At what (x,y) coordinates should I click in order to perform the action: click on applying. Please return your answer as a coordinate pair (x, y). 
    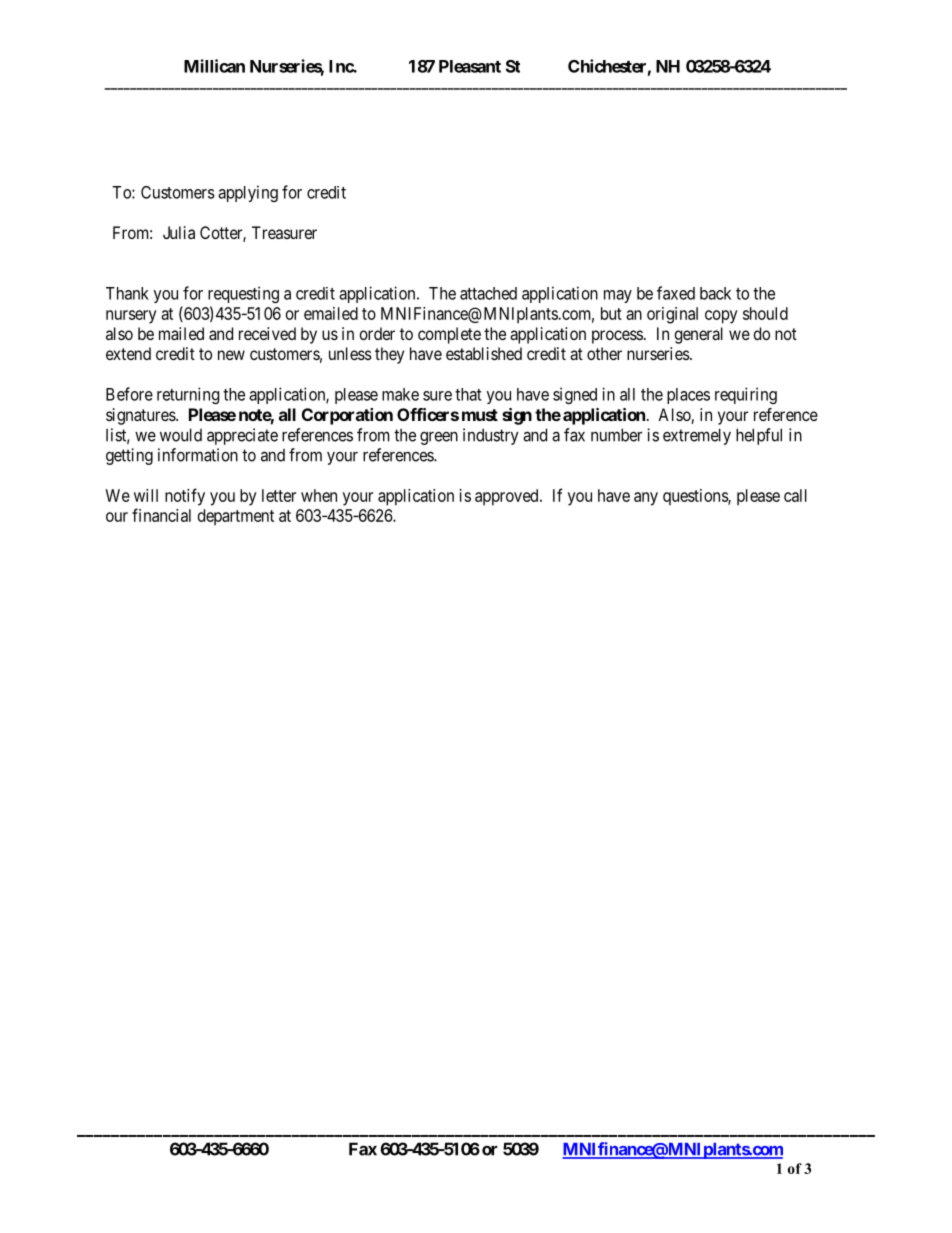
    Looking at the image, I should click on (248, 193).
